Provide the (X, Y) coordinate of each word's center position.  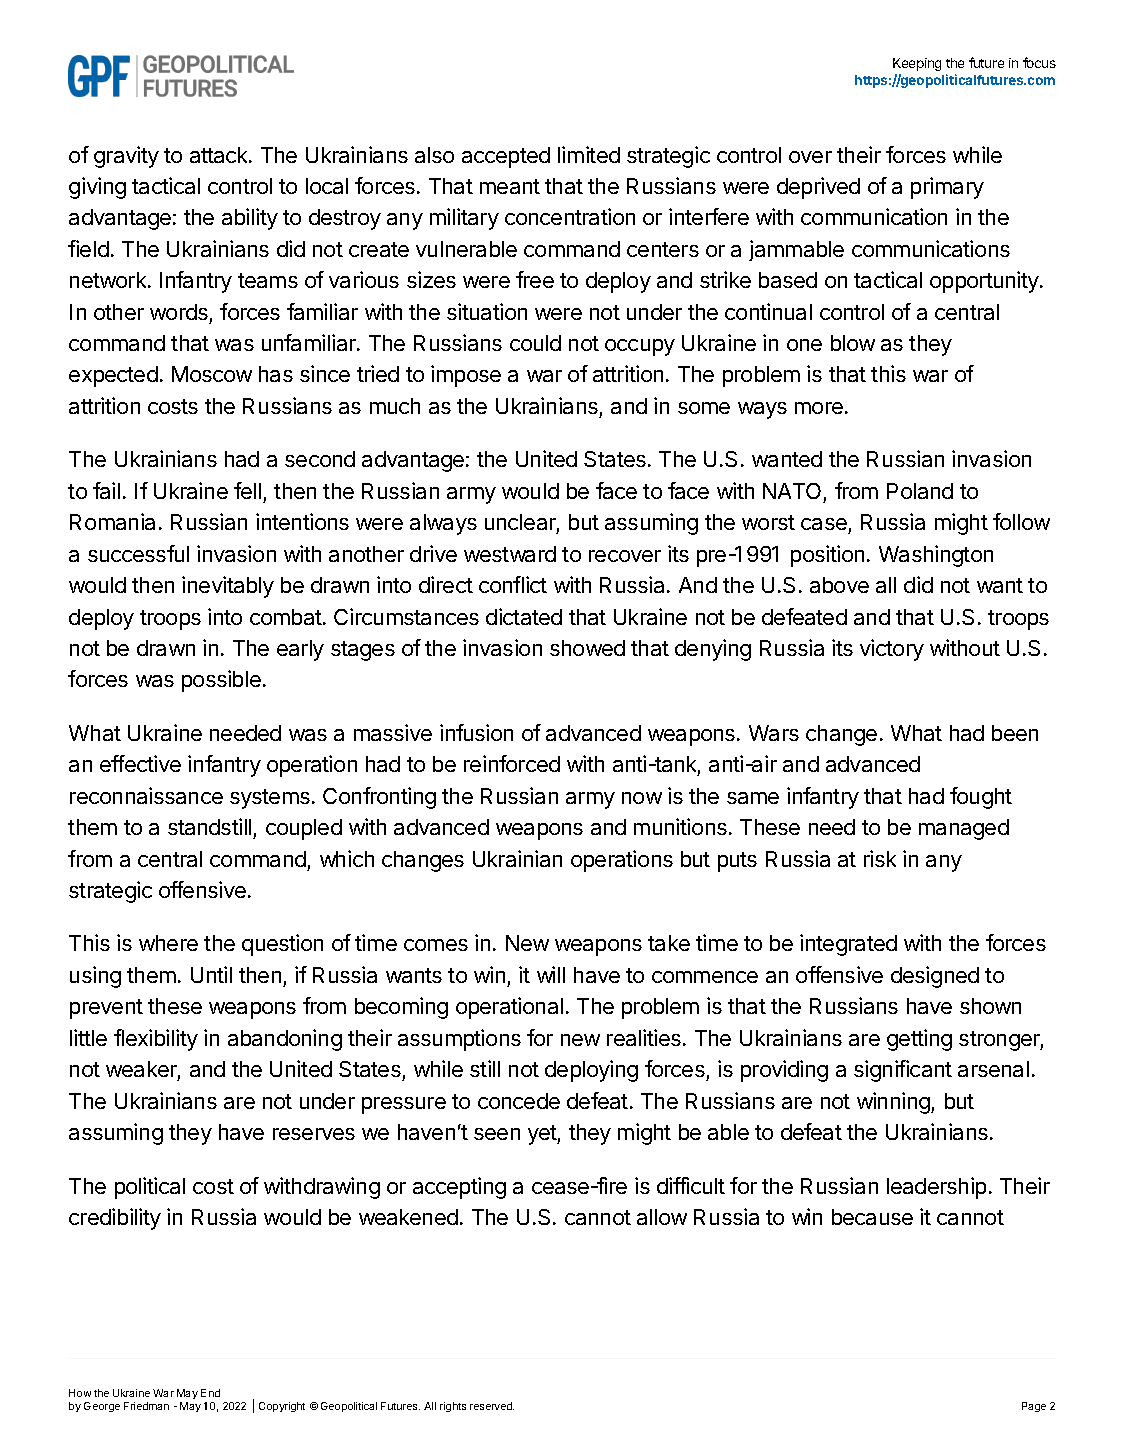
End (210, 1393)
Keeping (917, 64)
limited (589, 154)
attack (220, 155)
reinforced (512, 763)
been (1015, 733)
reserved (492, 1406)
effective (140, 763)
